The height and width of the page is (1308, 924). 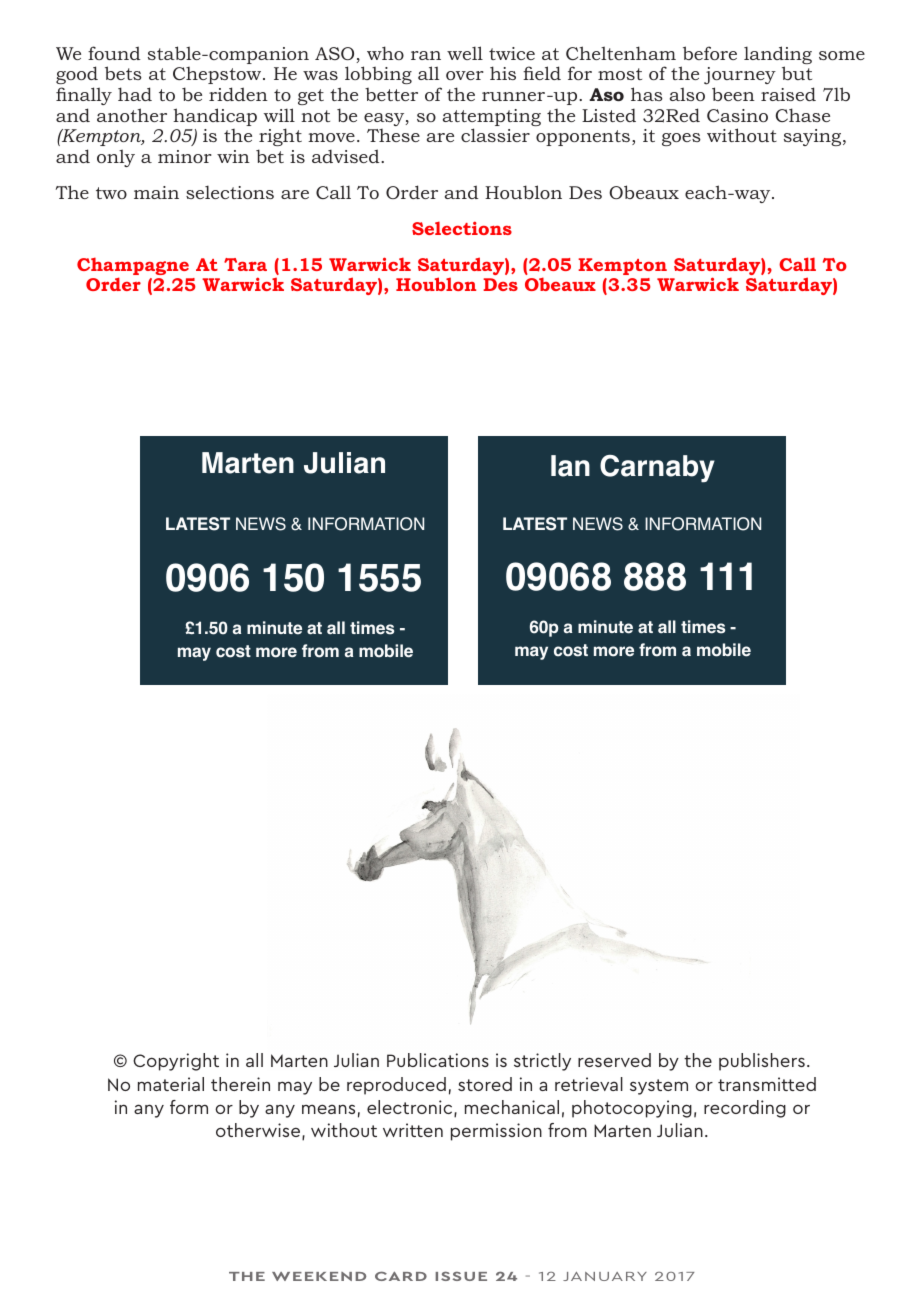 I want to click on been, so click(x=733, y=94).
